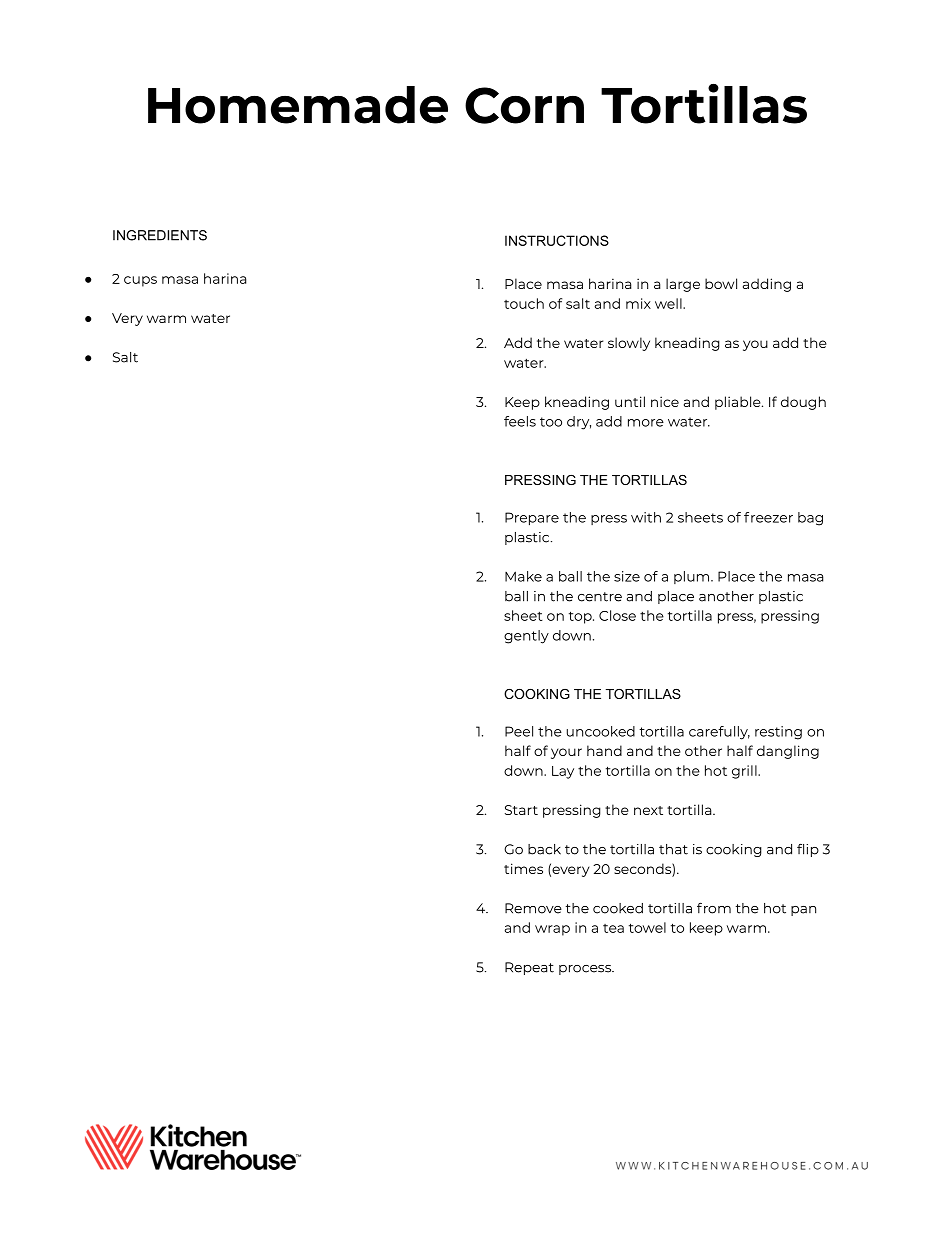 The width and height of the document is (952, 1233). What do you see at coordinates (520, 421) in the document?
I see `feels` at bounding box center [520, 421].
